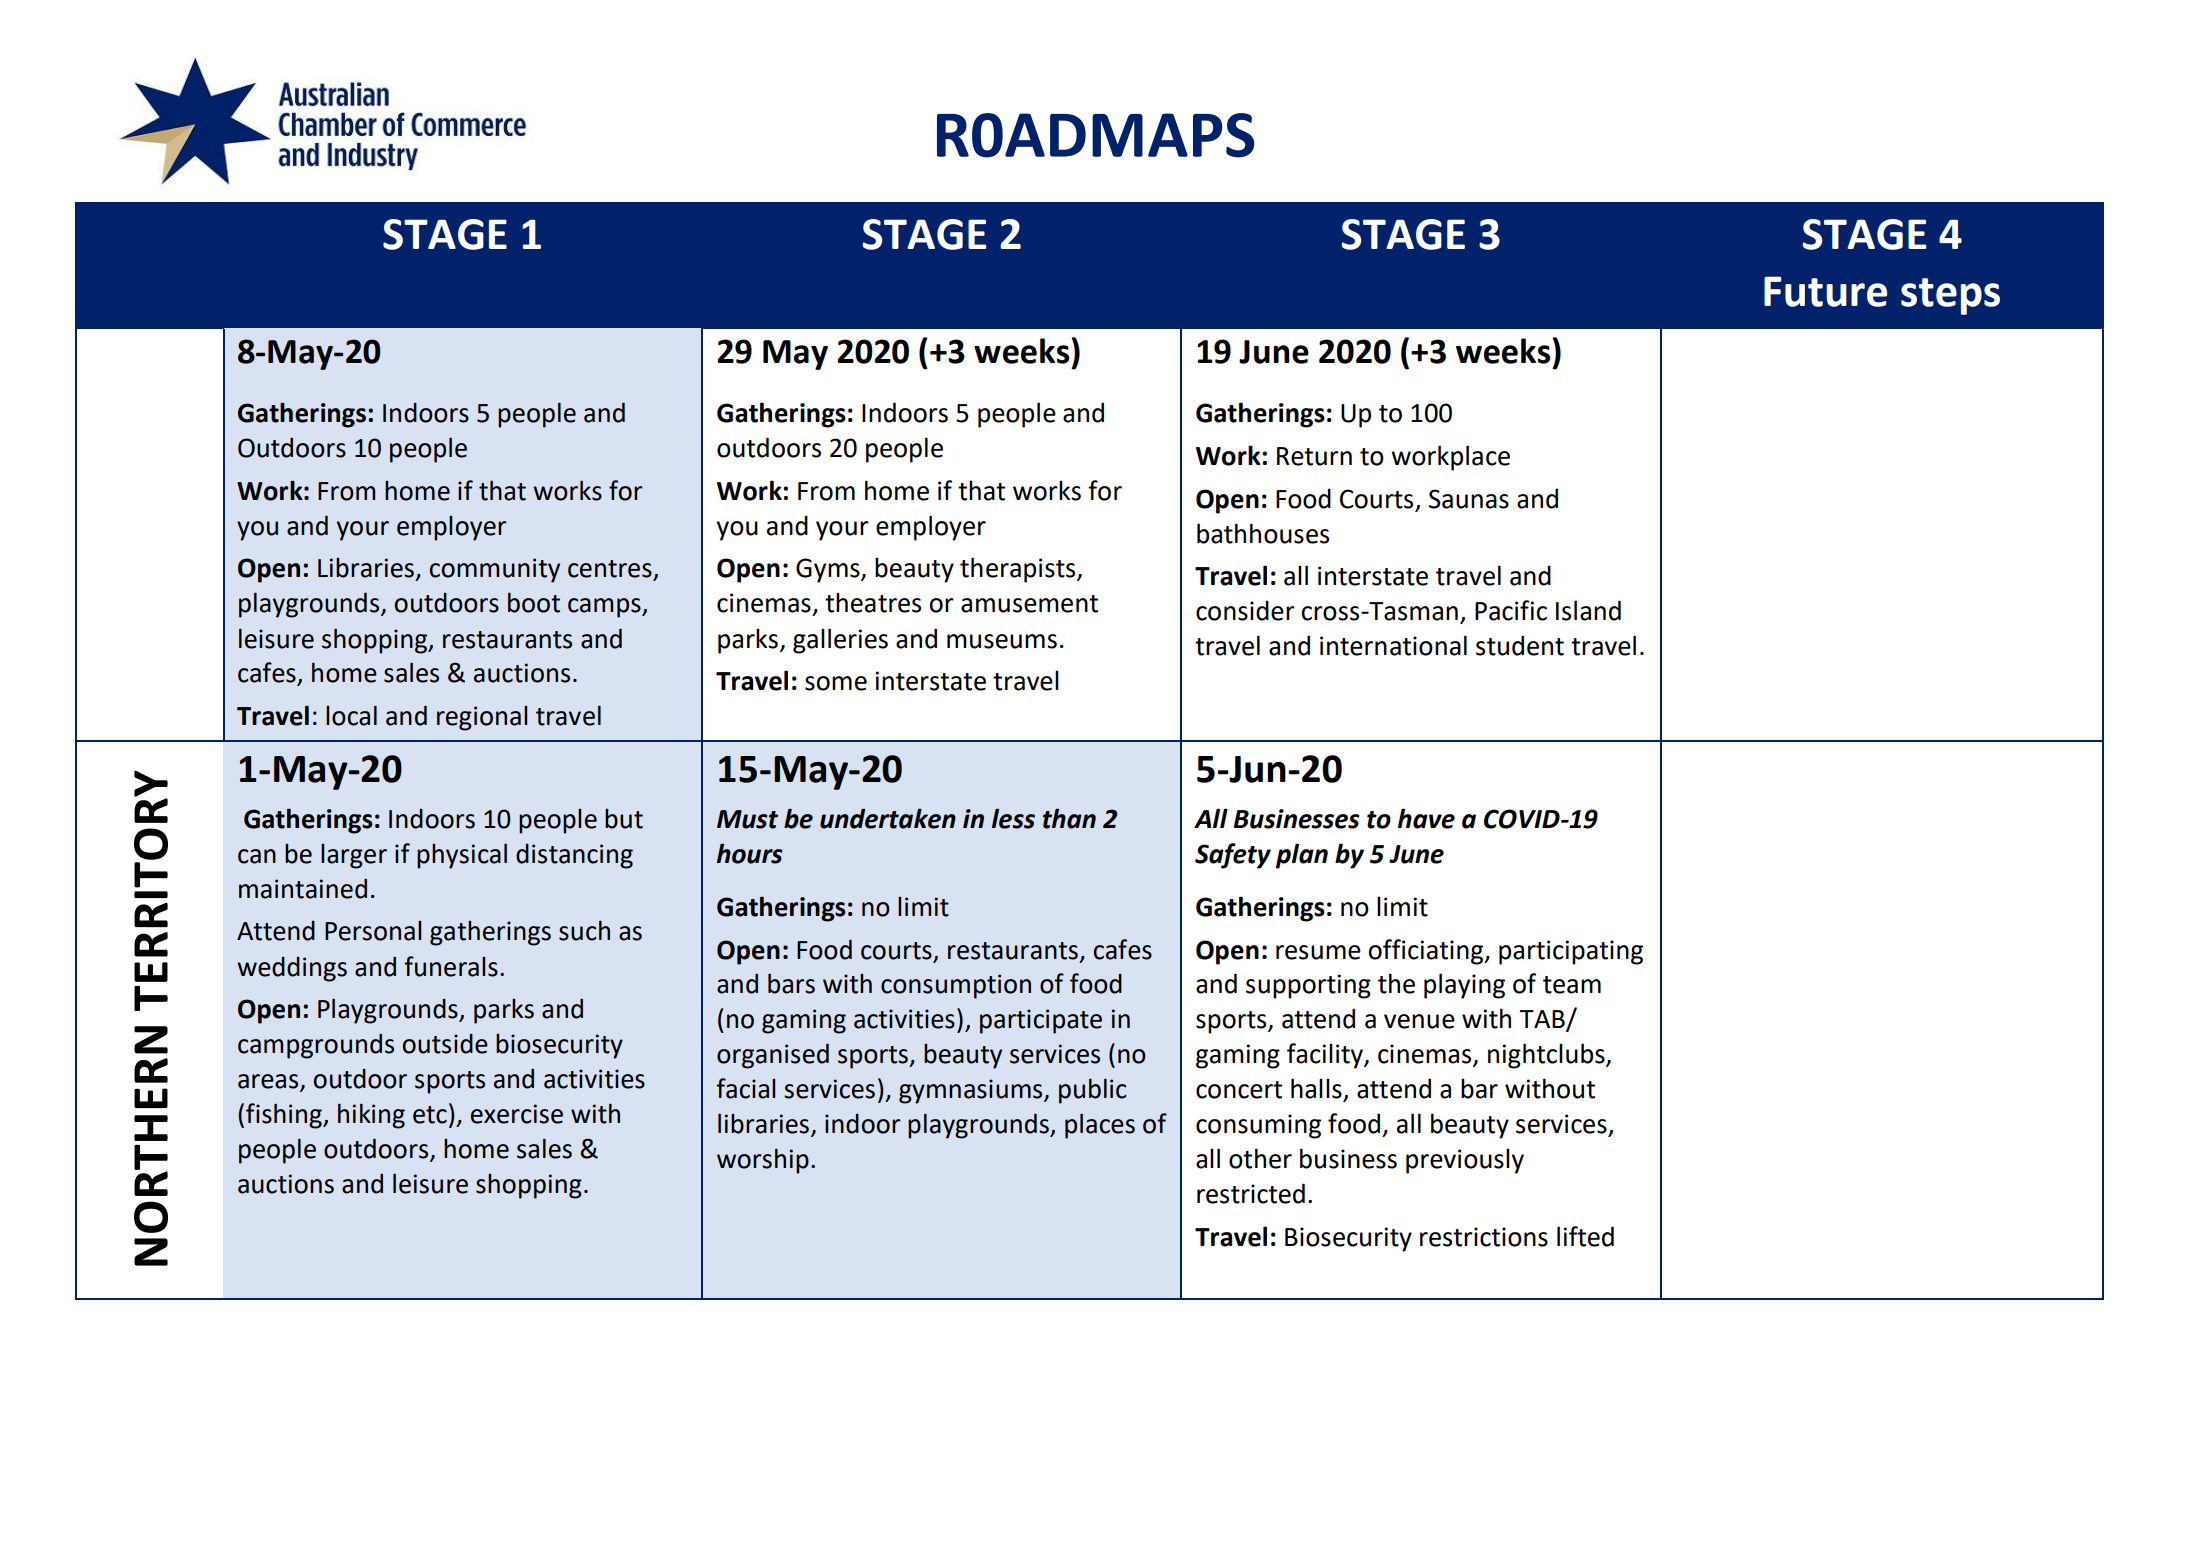 This screenshot has height=1548, width=2188. Describe the element at coordinates (1825, 291) in the screenshot. I see `Future` at that location.
